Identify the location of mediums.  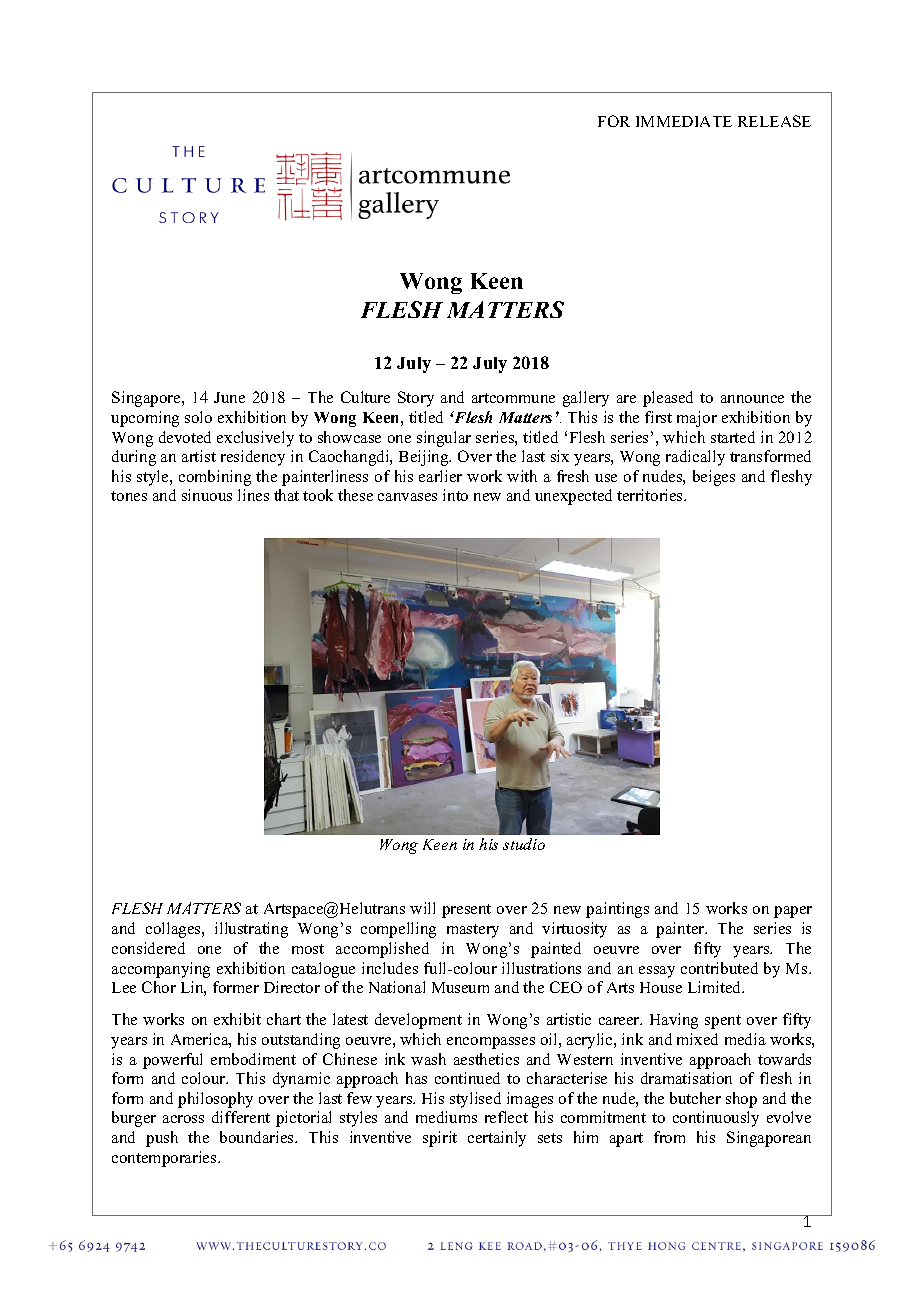
(446, 1117).
